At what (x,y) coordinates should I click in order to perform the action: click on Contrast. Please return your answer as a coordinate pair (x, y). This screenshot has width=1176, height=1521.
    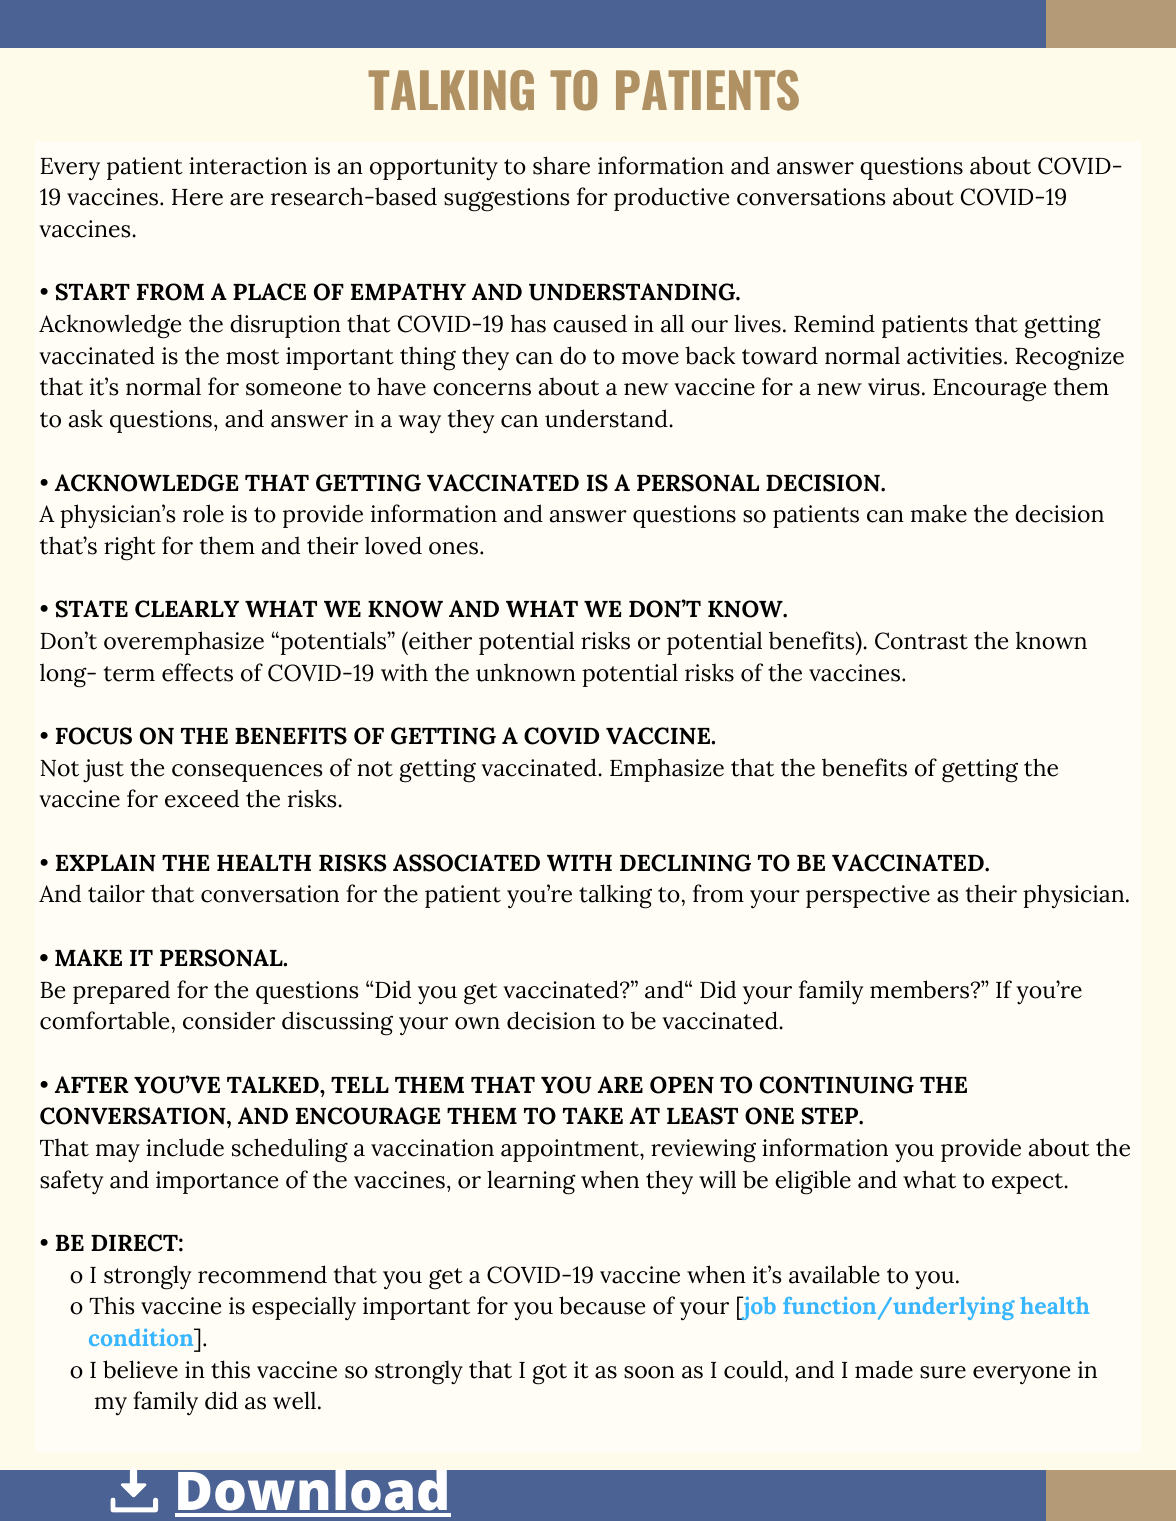
    Looking at the image, I should click on (921, 641).
